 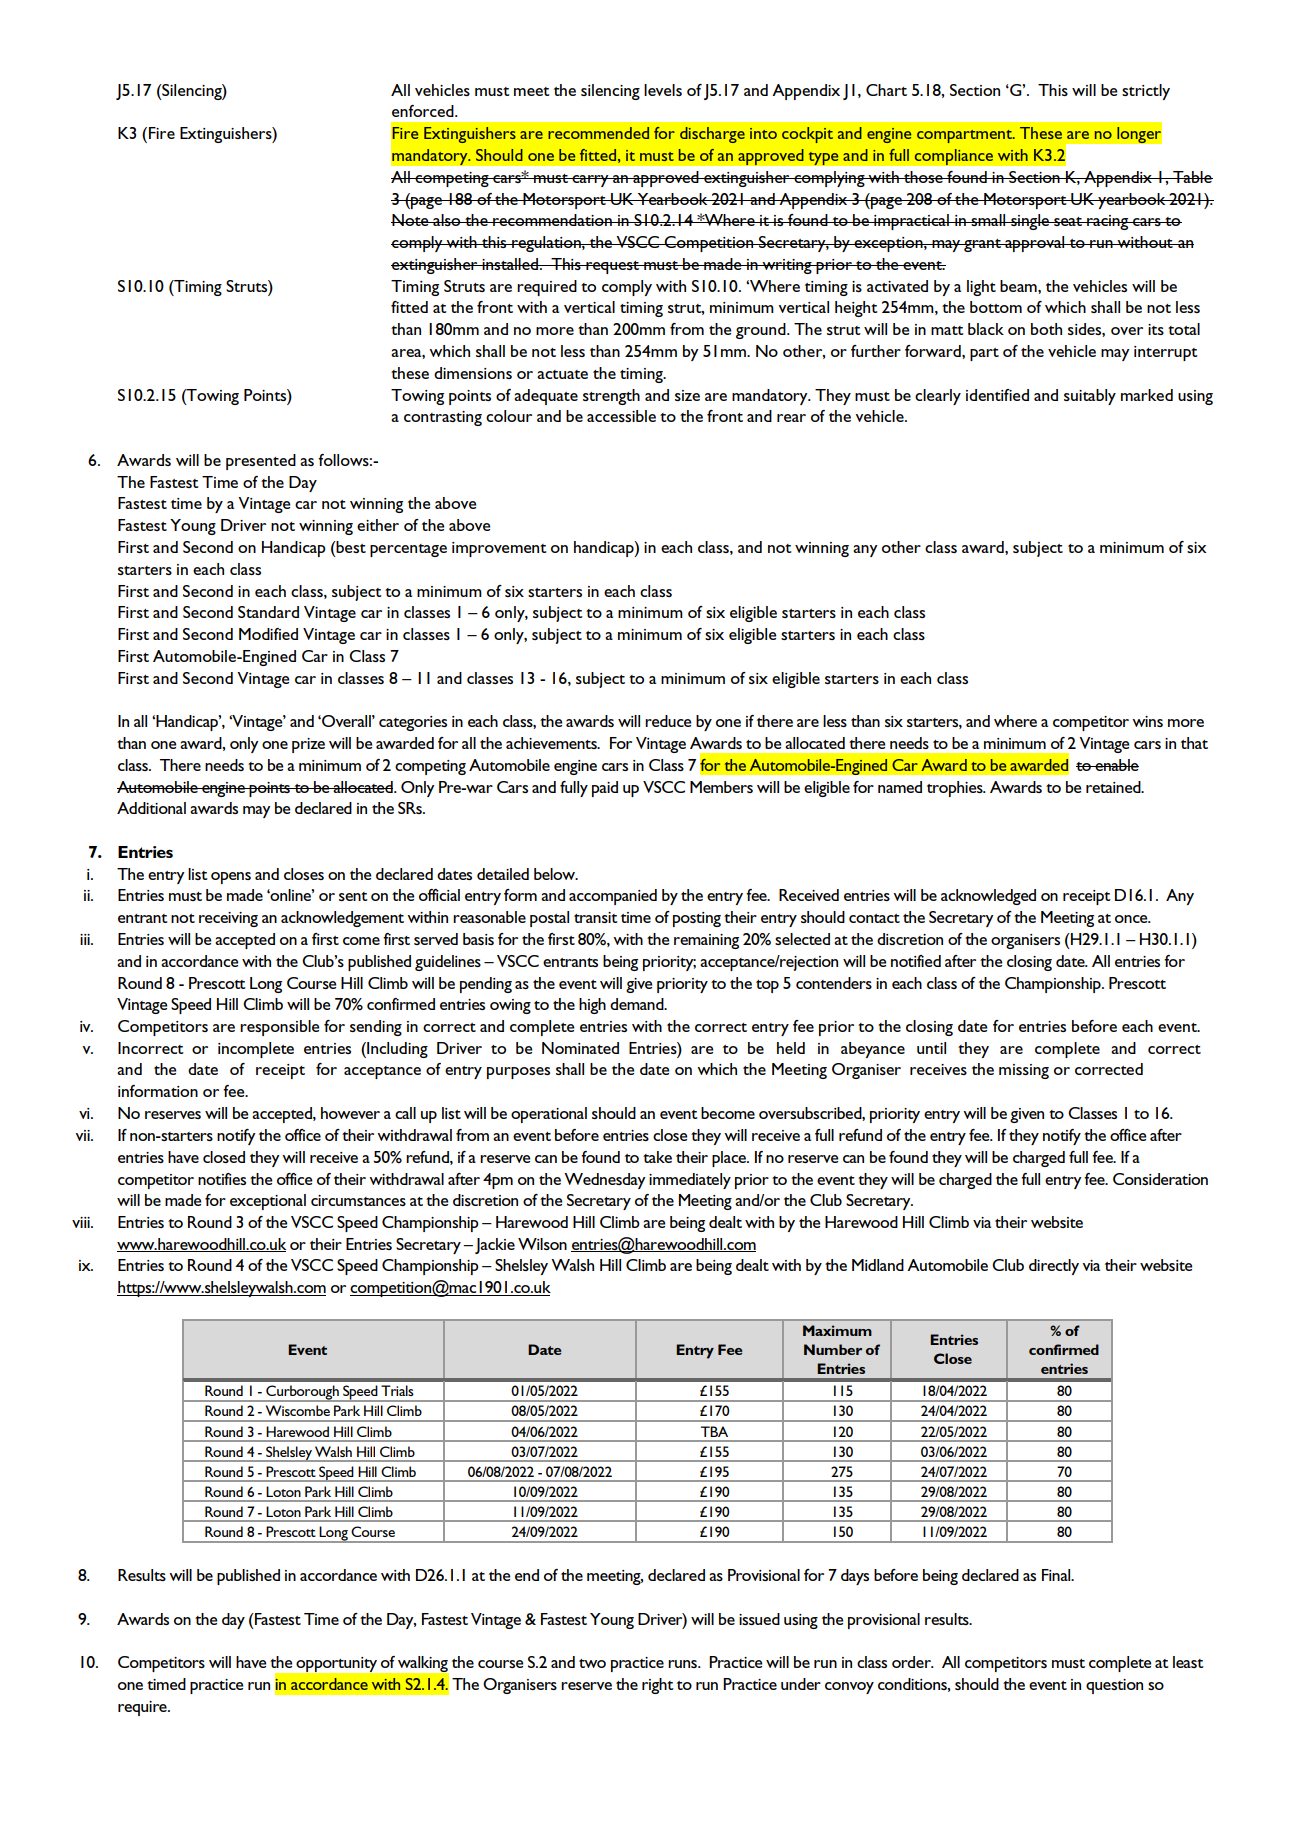 I want to click on take, so click(x=657, y=1157).
